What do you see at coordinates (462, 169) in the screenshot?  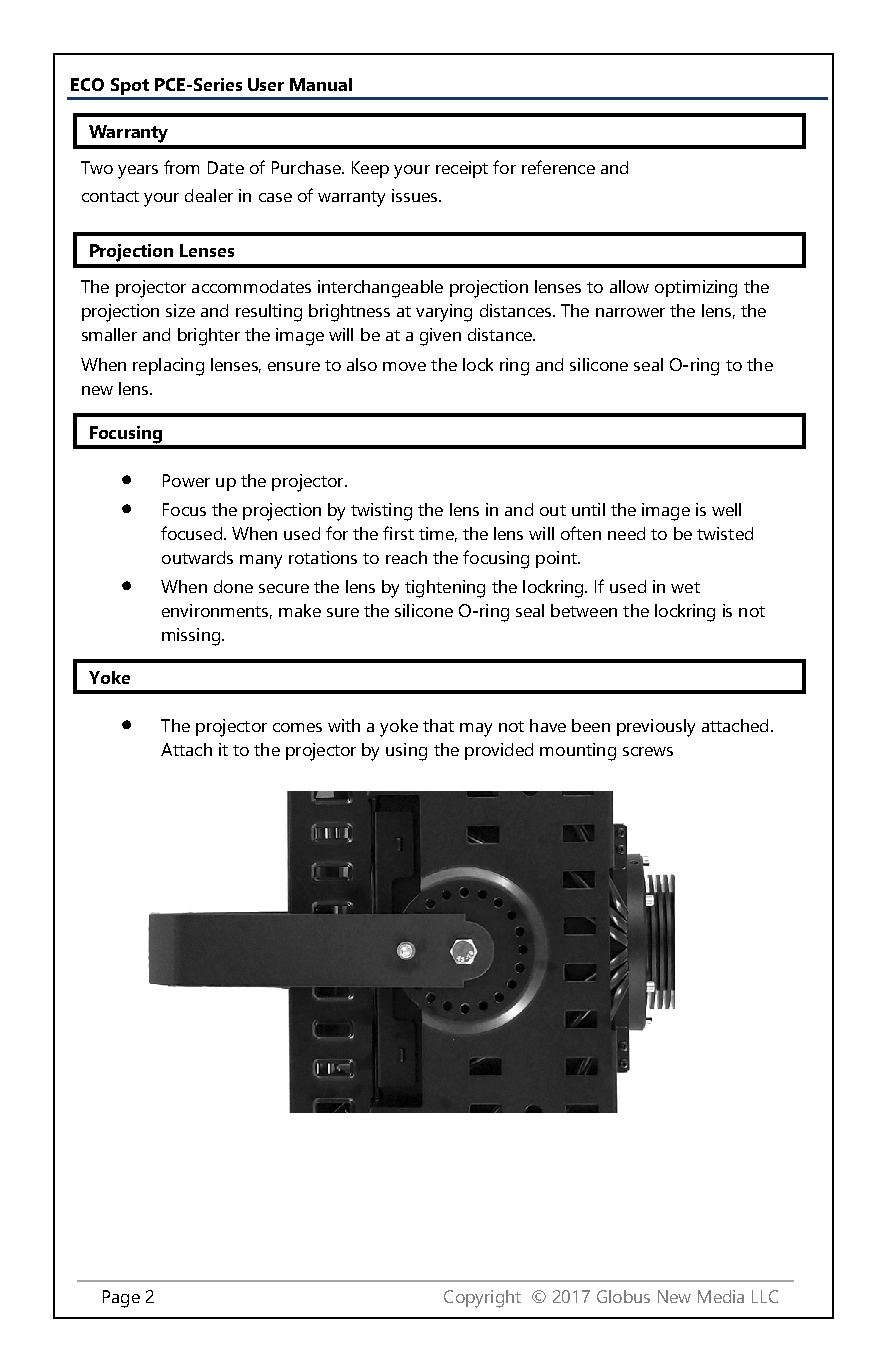 I see `receipt` at bounding box center [462, 169].
